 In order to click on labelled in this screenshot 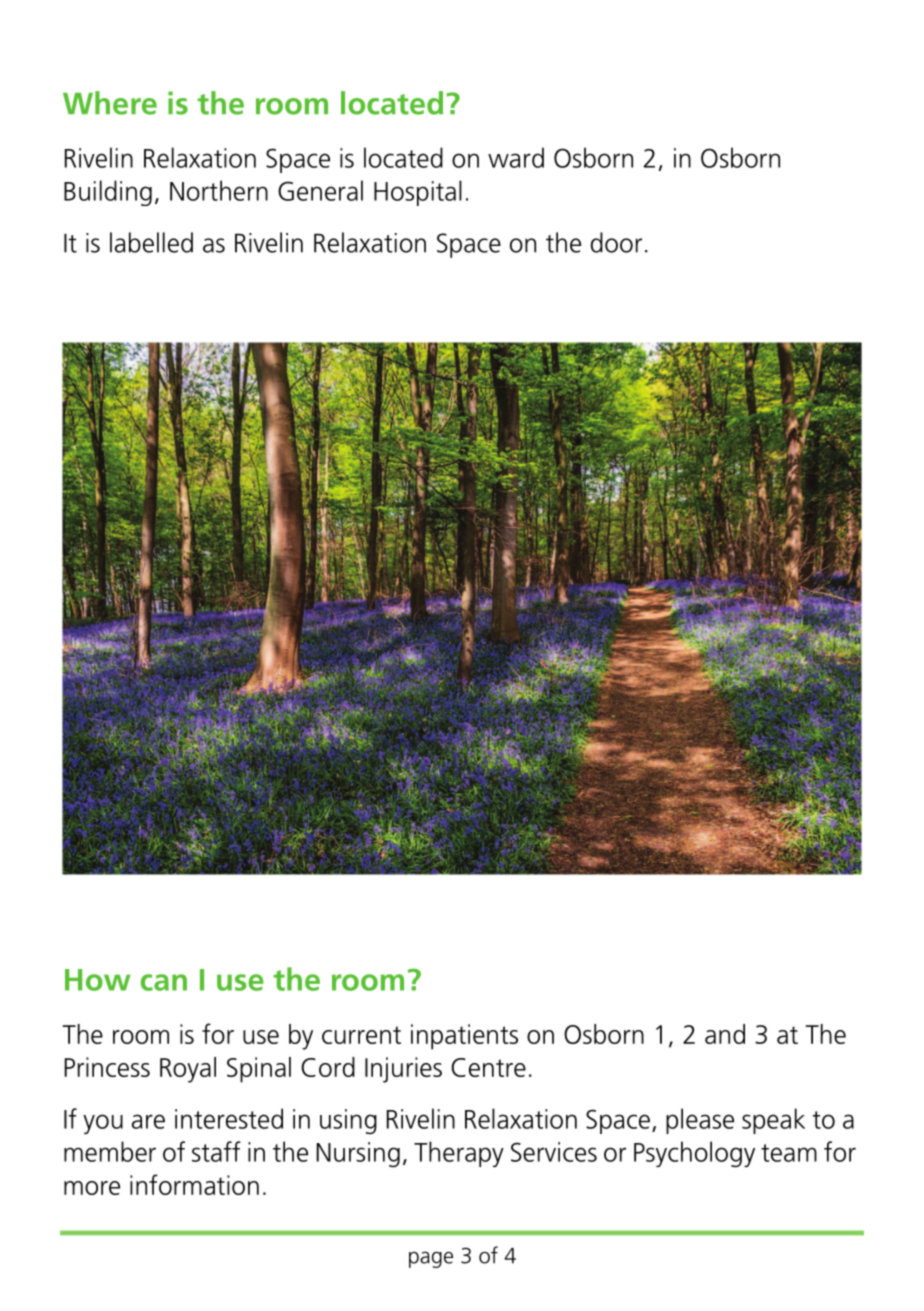, I will do `click(151, 242)`.
